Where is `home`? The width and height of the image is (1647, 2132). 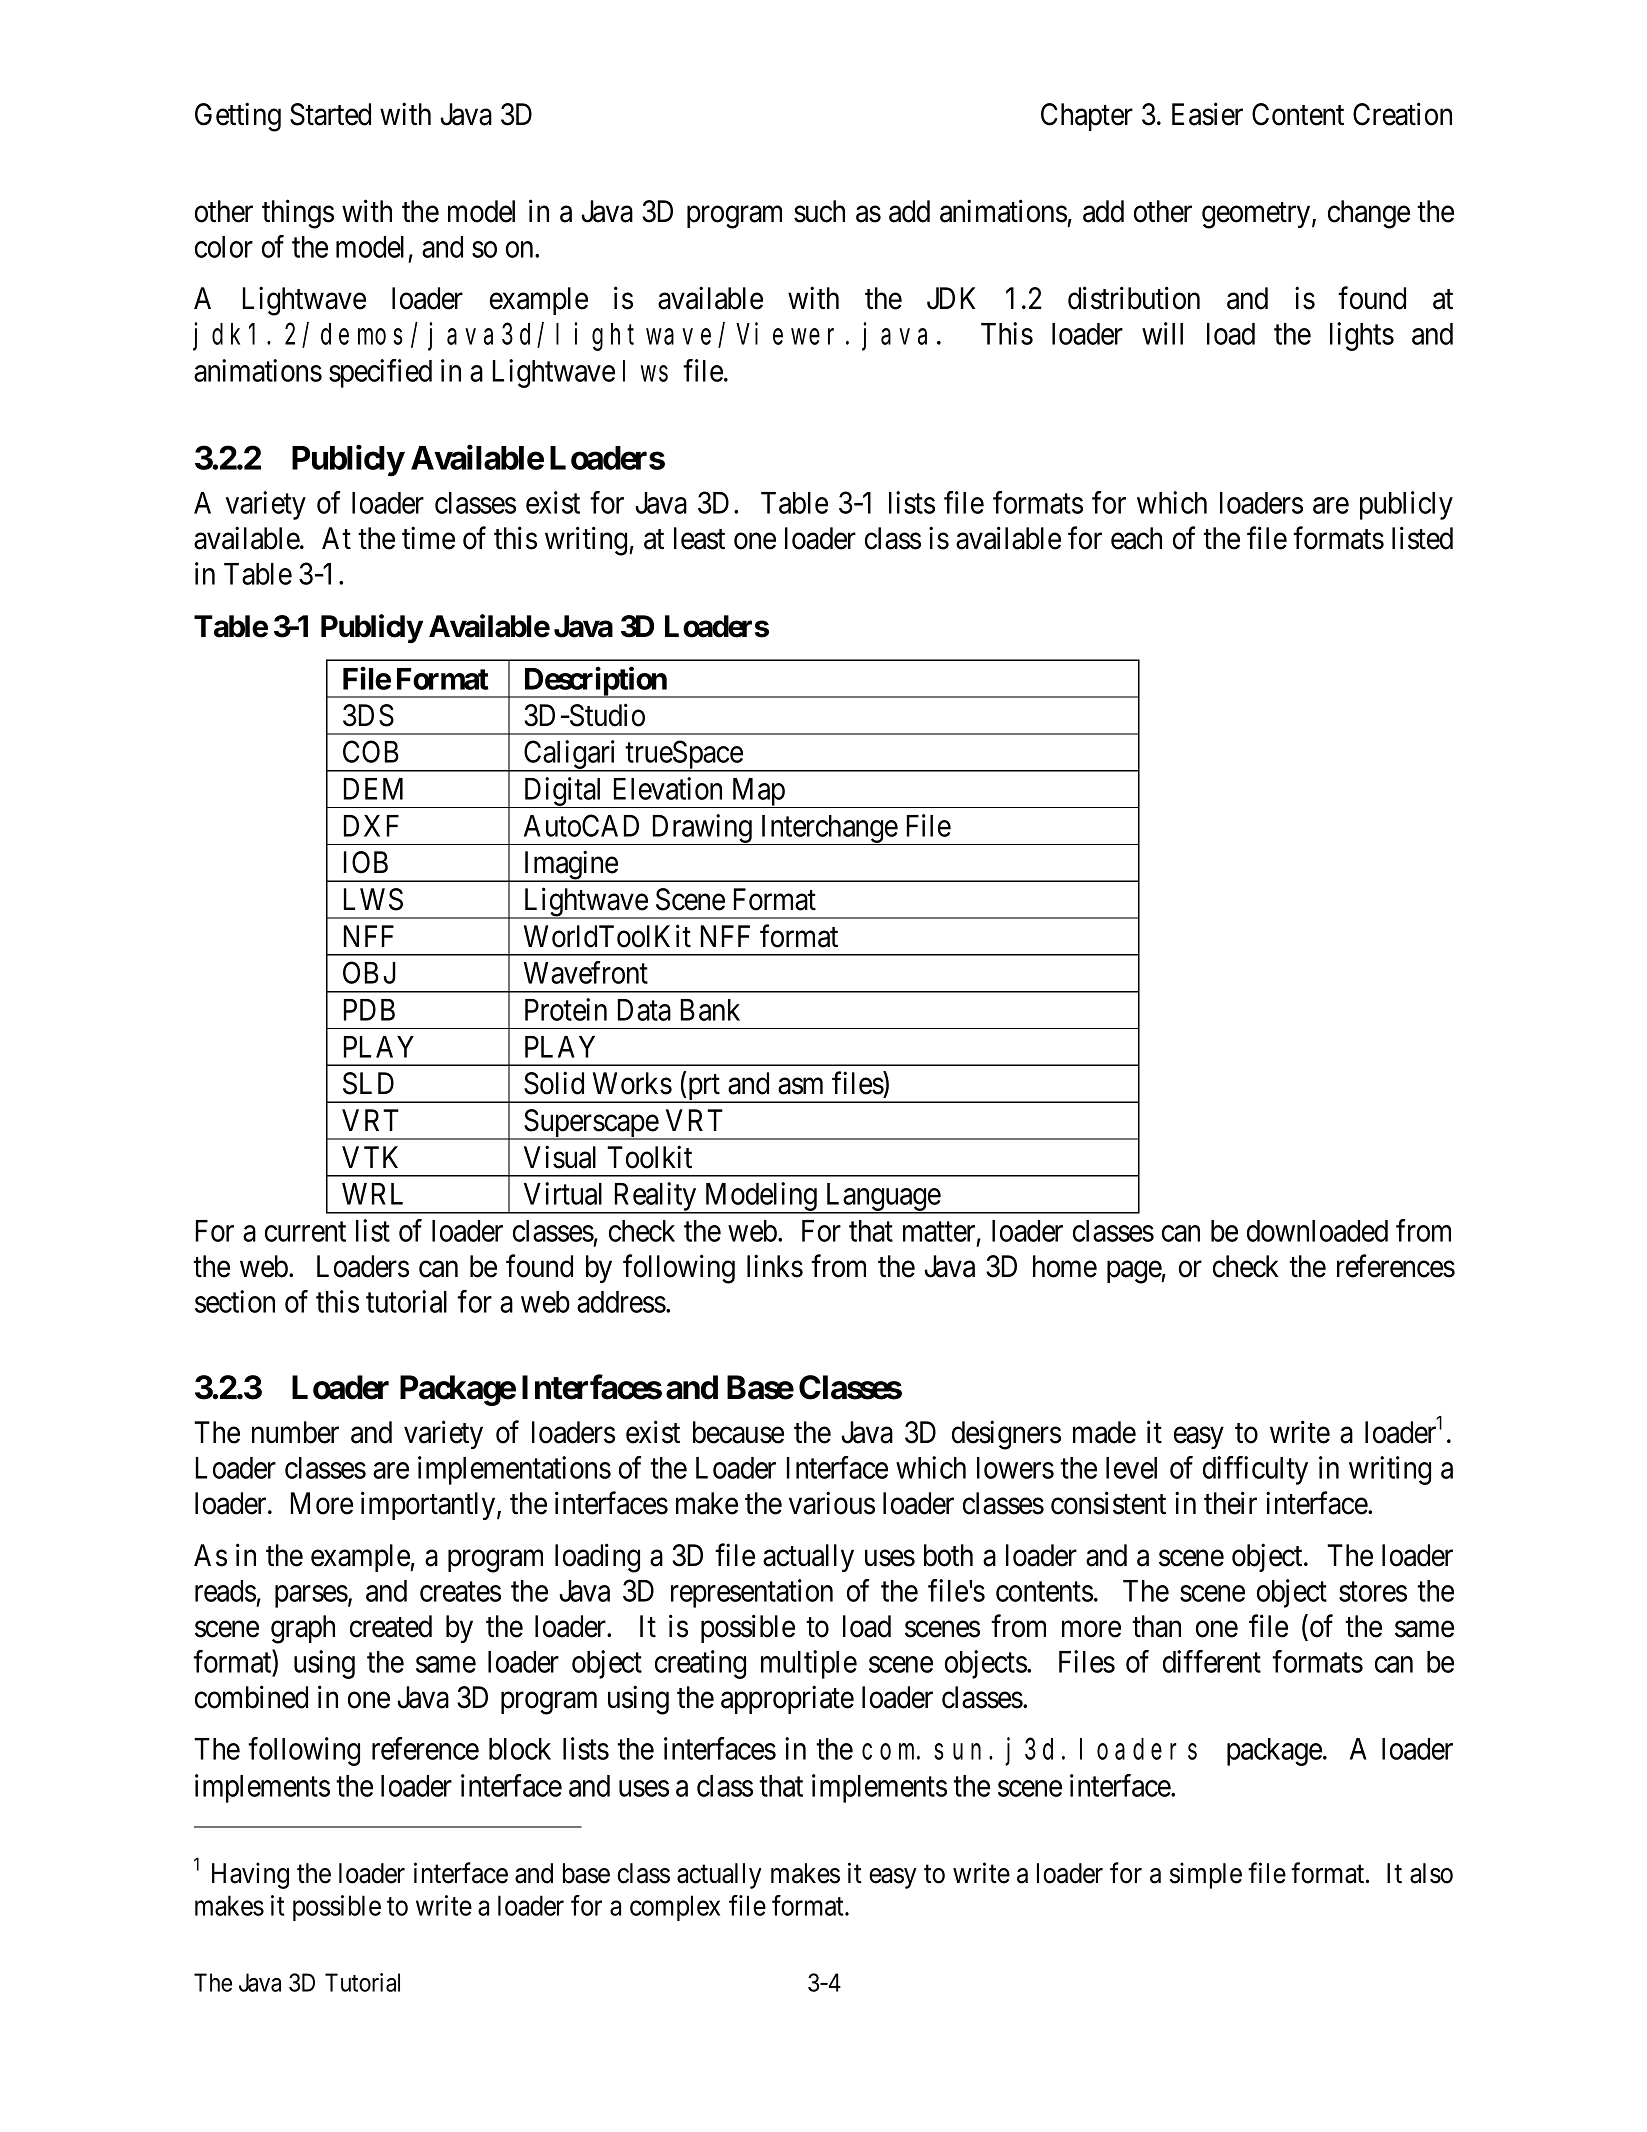 home is located at coordinates (1065, 1266).
